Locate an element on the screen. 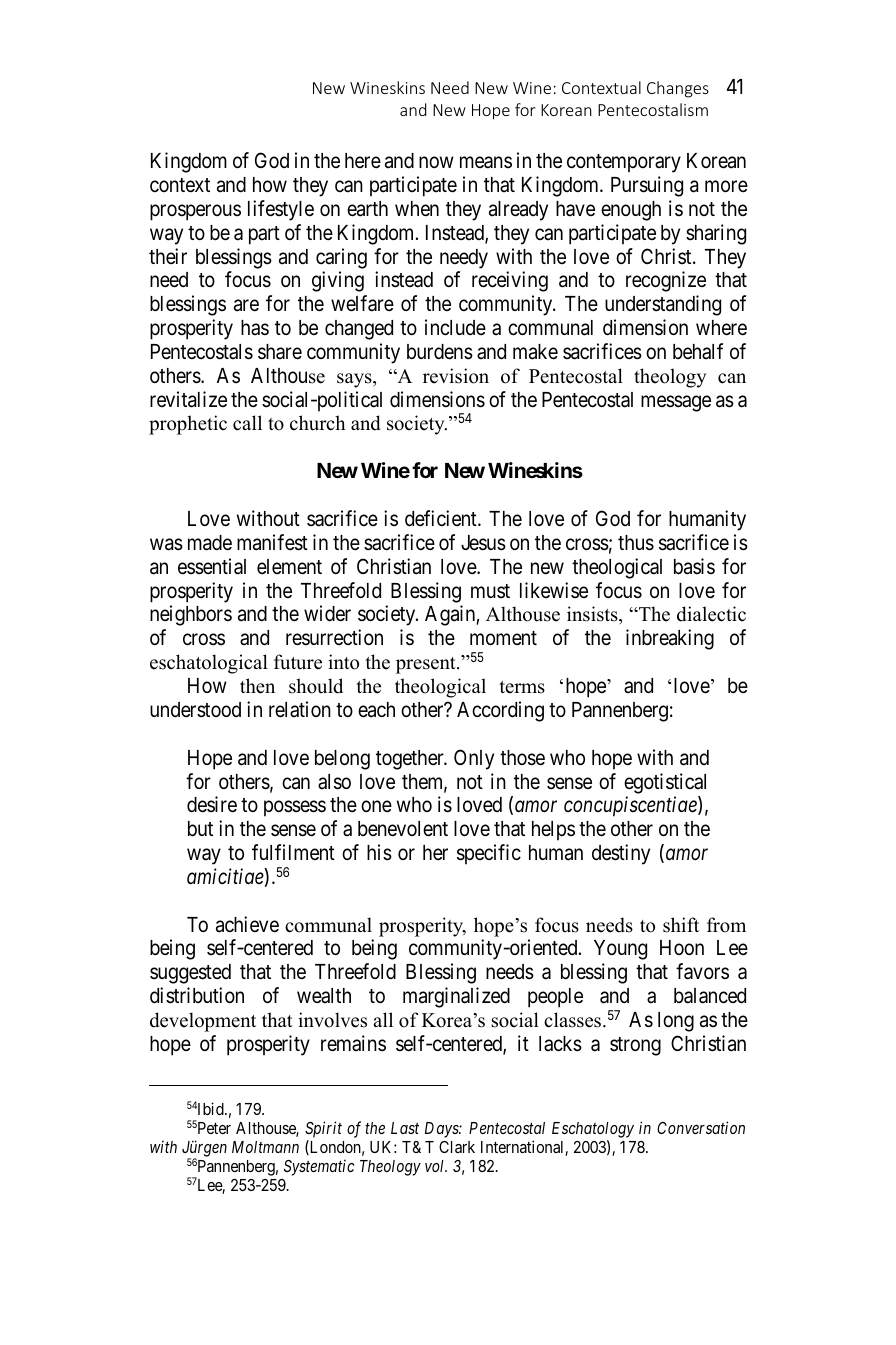 This screenshot has width=896, height=1345. deficient is located at coordinates (442, 518).
